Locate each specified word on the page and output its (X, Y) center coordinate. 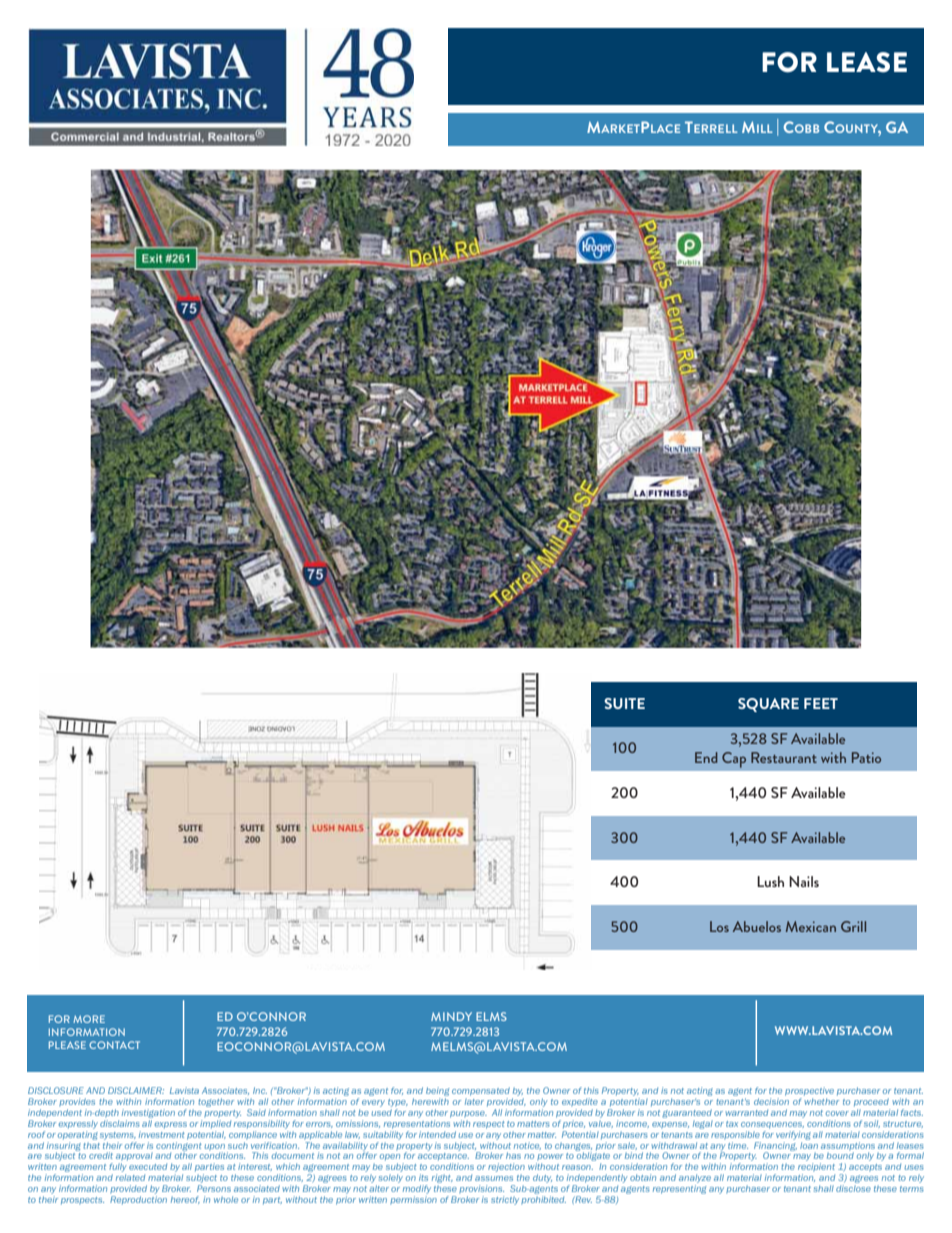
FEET (821, 703)
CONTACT (114, 1045)
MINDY (451, 1016)
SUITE (624, 703)
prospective (809, 1091)
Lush (770, 881)
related (130, 1177)
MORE (89, 1019)
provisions (481, 1189)
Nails (804, 881)
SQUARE (768, 705)
